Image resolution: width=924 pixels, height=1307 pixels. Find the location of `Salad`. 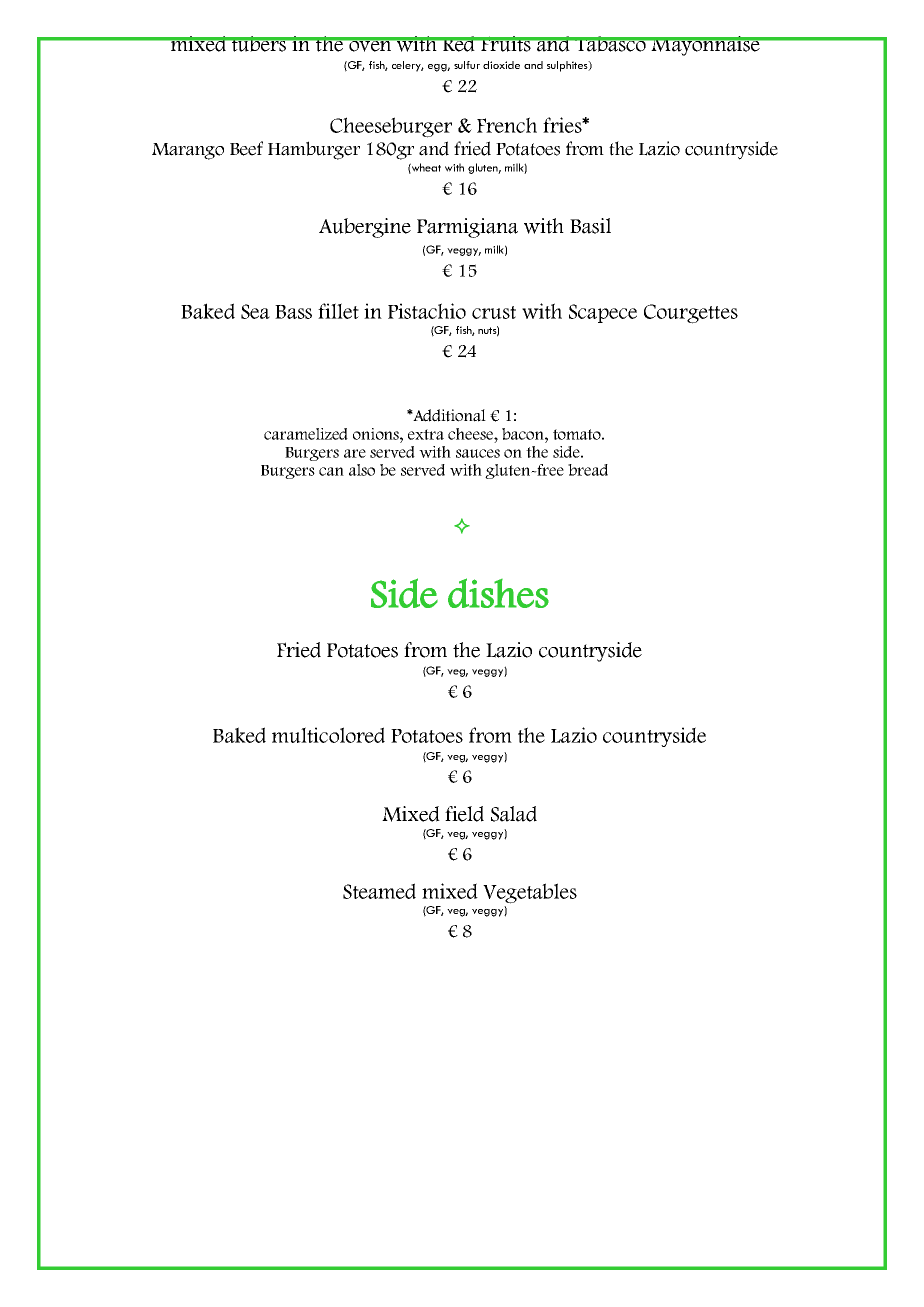

Salad is located at coordinates (514, 814).
